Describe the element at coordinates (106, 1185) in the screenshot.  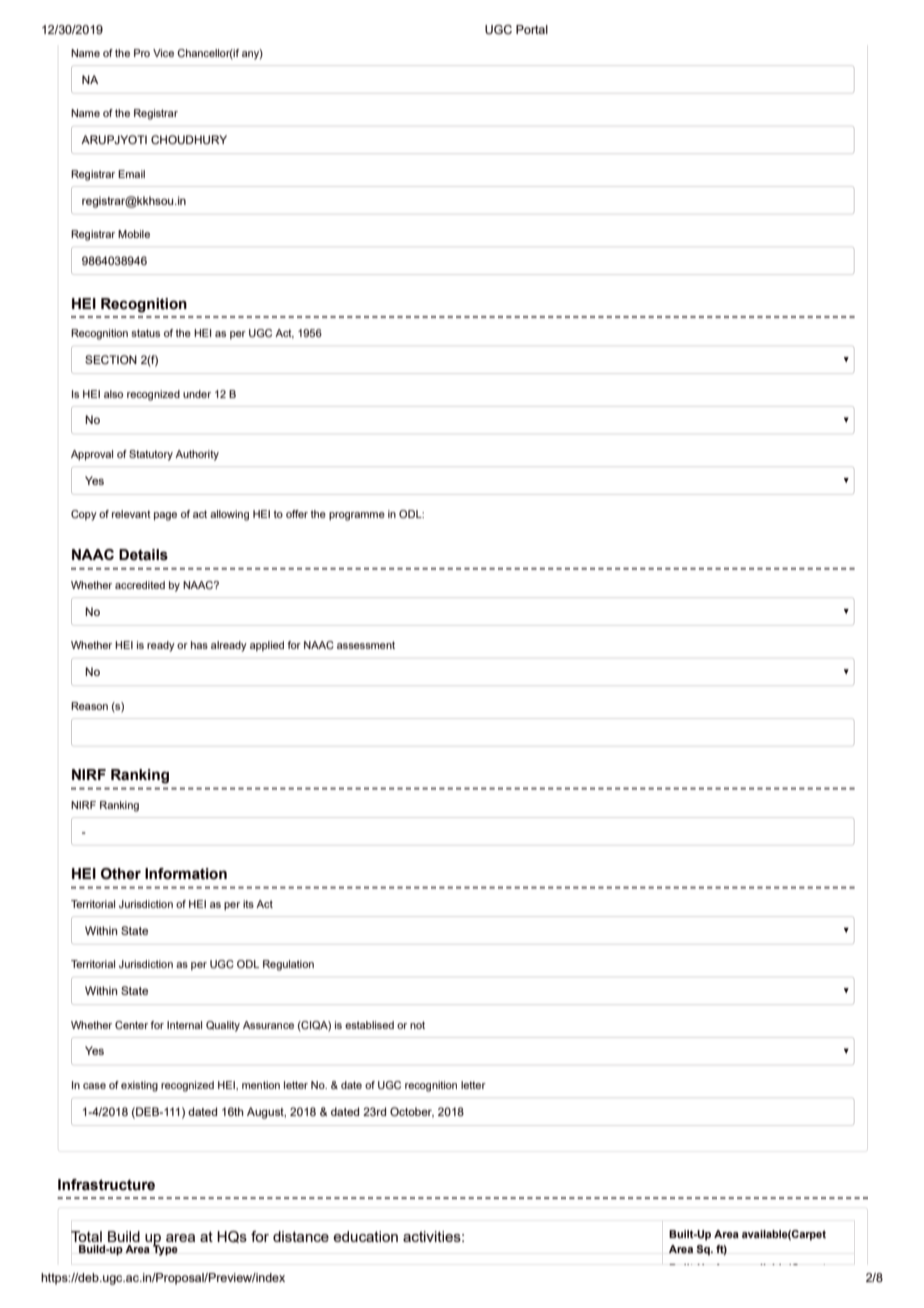
I see `Infrastructure` at that location.
